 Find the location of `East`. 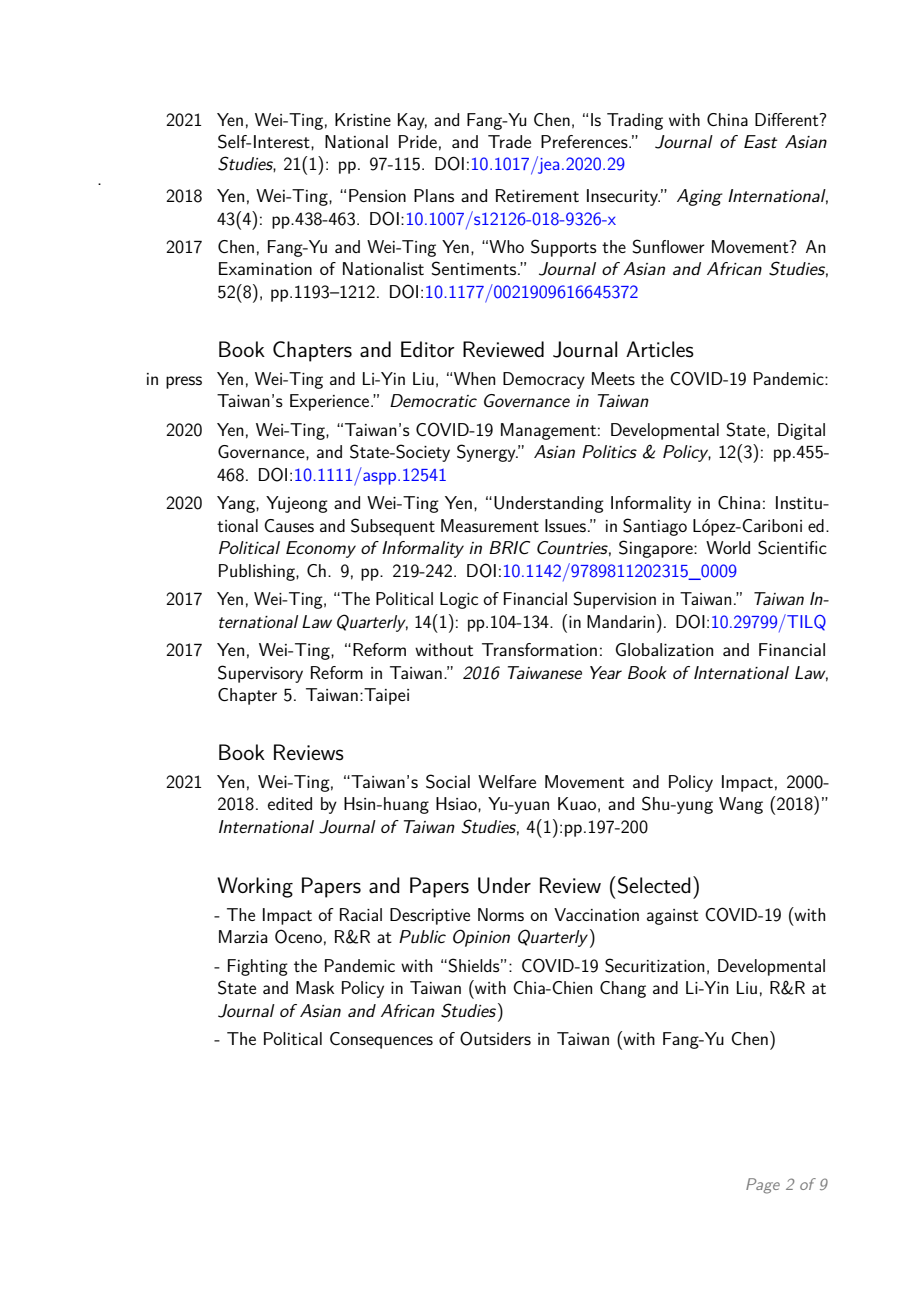

East is located at coordinates (761, 141).
